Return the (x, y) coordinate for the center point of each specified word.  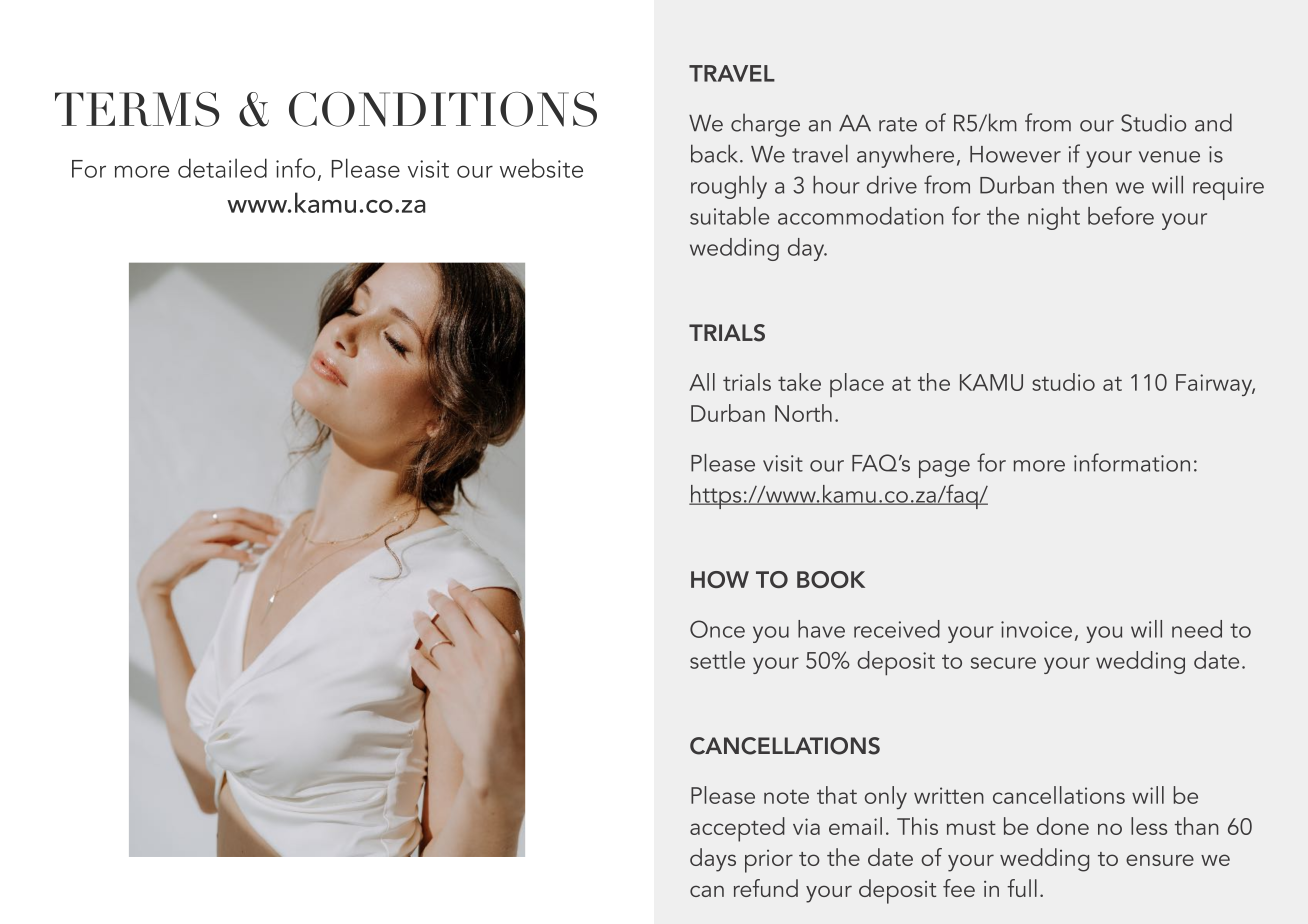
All (702, 382)
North (803, 413)
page (944, 469)
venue (1169, 157)
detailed (222, 168)
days (713, 860)
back (716, 153)
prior (769, 861)
